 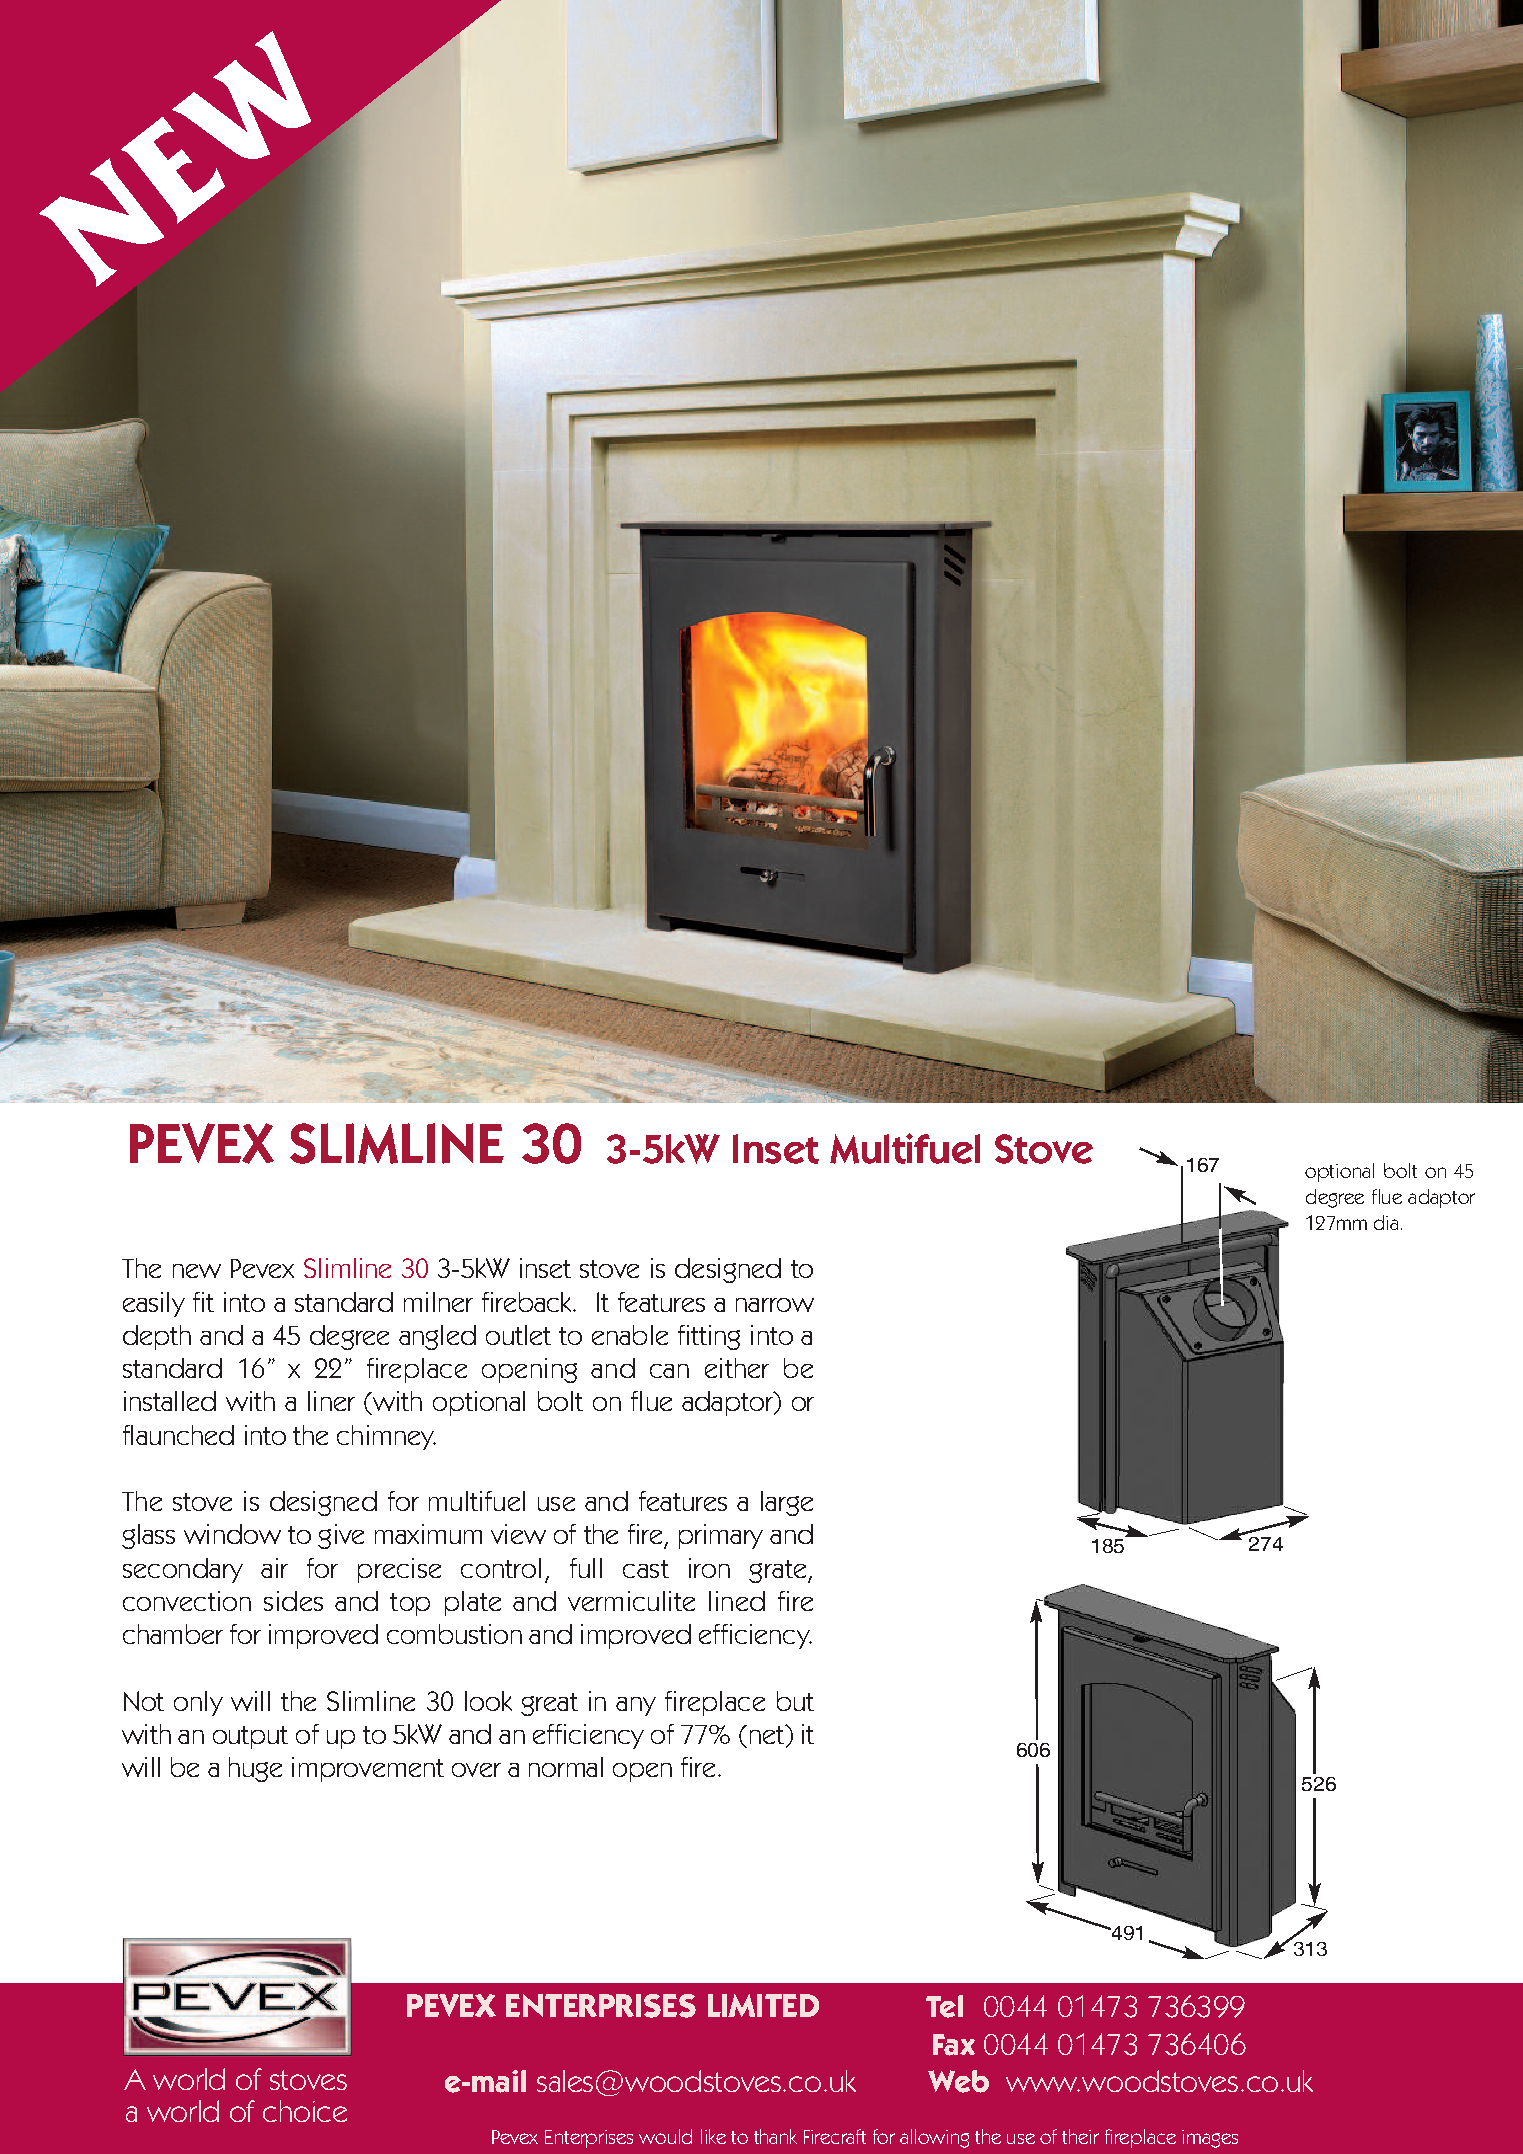 What do you see at coordinates (763, 2005) in the screenshot?
I see `LIMITED` at bounding box center [763, 2005].
